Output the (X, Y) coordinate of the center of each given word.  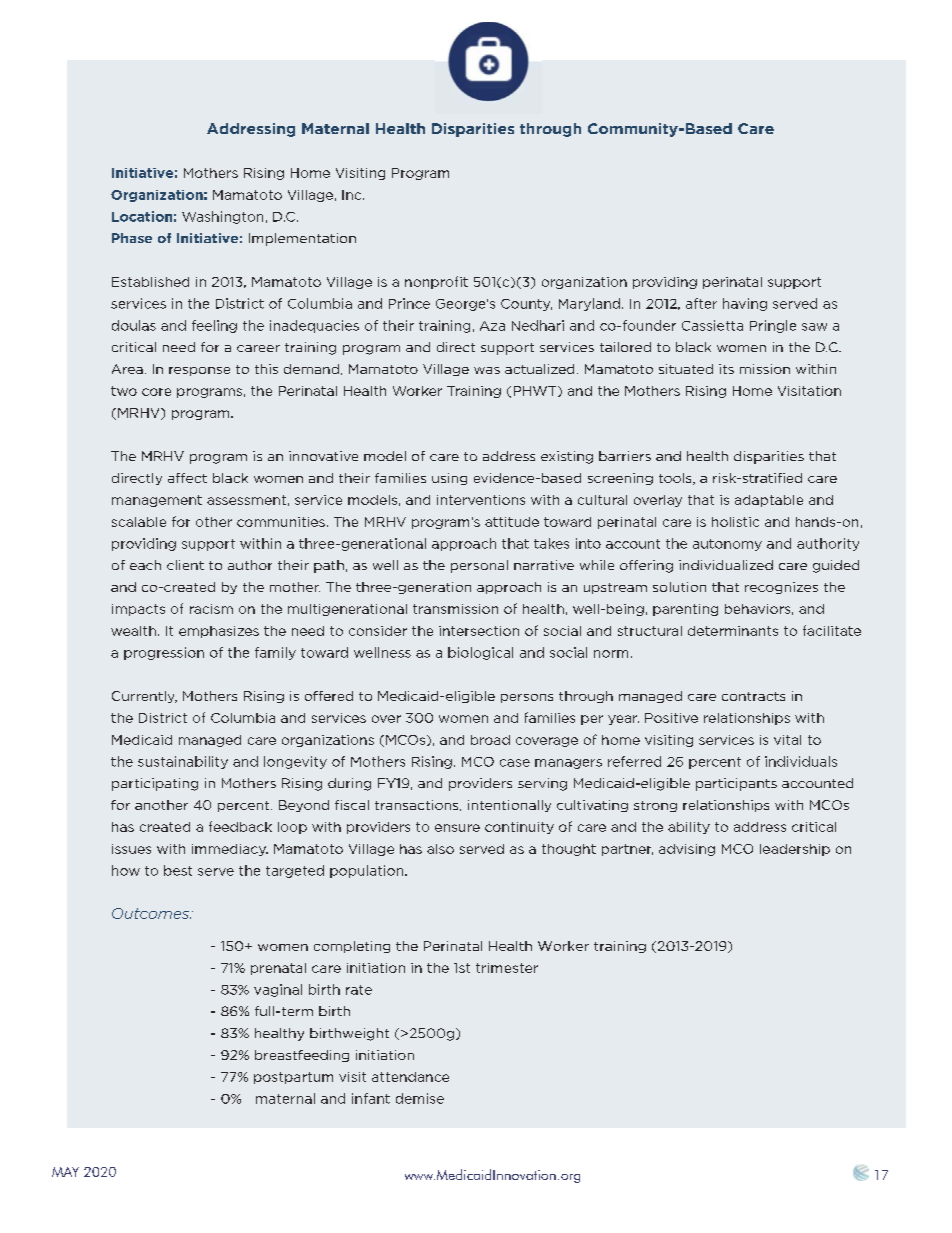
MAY (65, 1172)
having (745, 304)
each (145, 565)
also (440, 849)
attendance (410, 1077)
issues (131, 849)
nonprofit (436, 282)
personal (479, 566)
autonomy (727, 545)
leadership (795, 850)
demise (420, 1098)
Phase (132, 238)
